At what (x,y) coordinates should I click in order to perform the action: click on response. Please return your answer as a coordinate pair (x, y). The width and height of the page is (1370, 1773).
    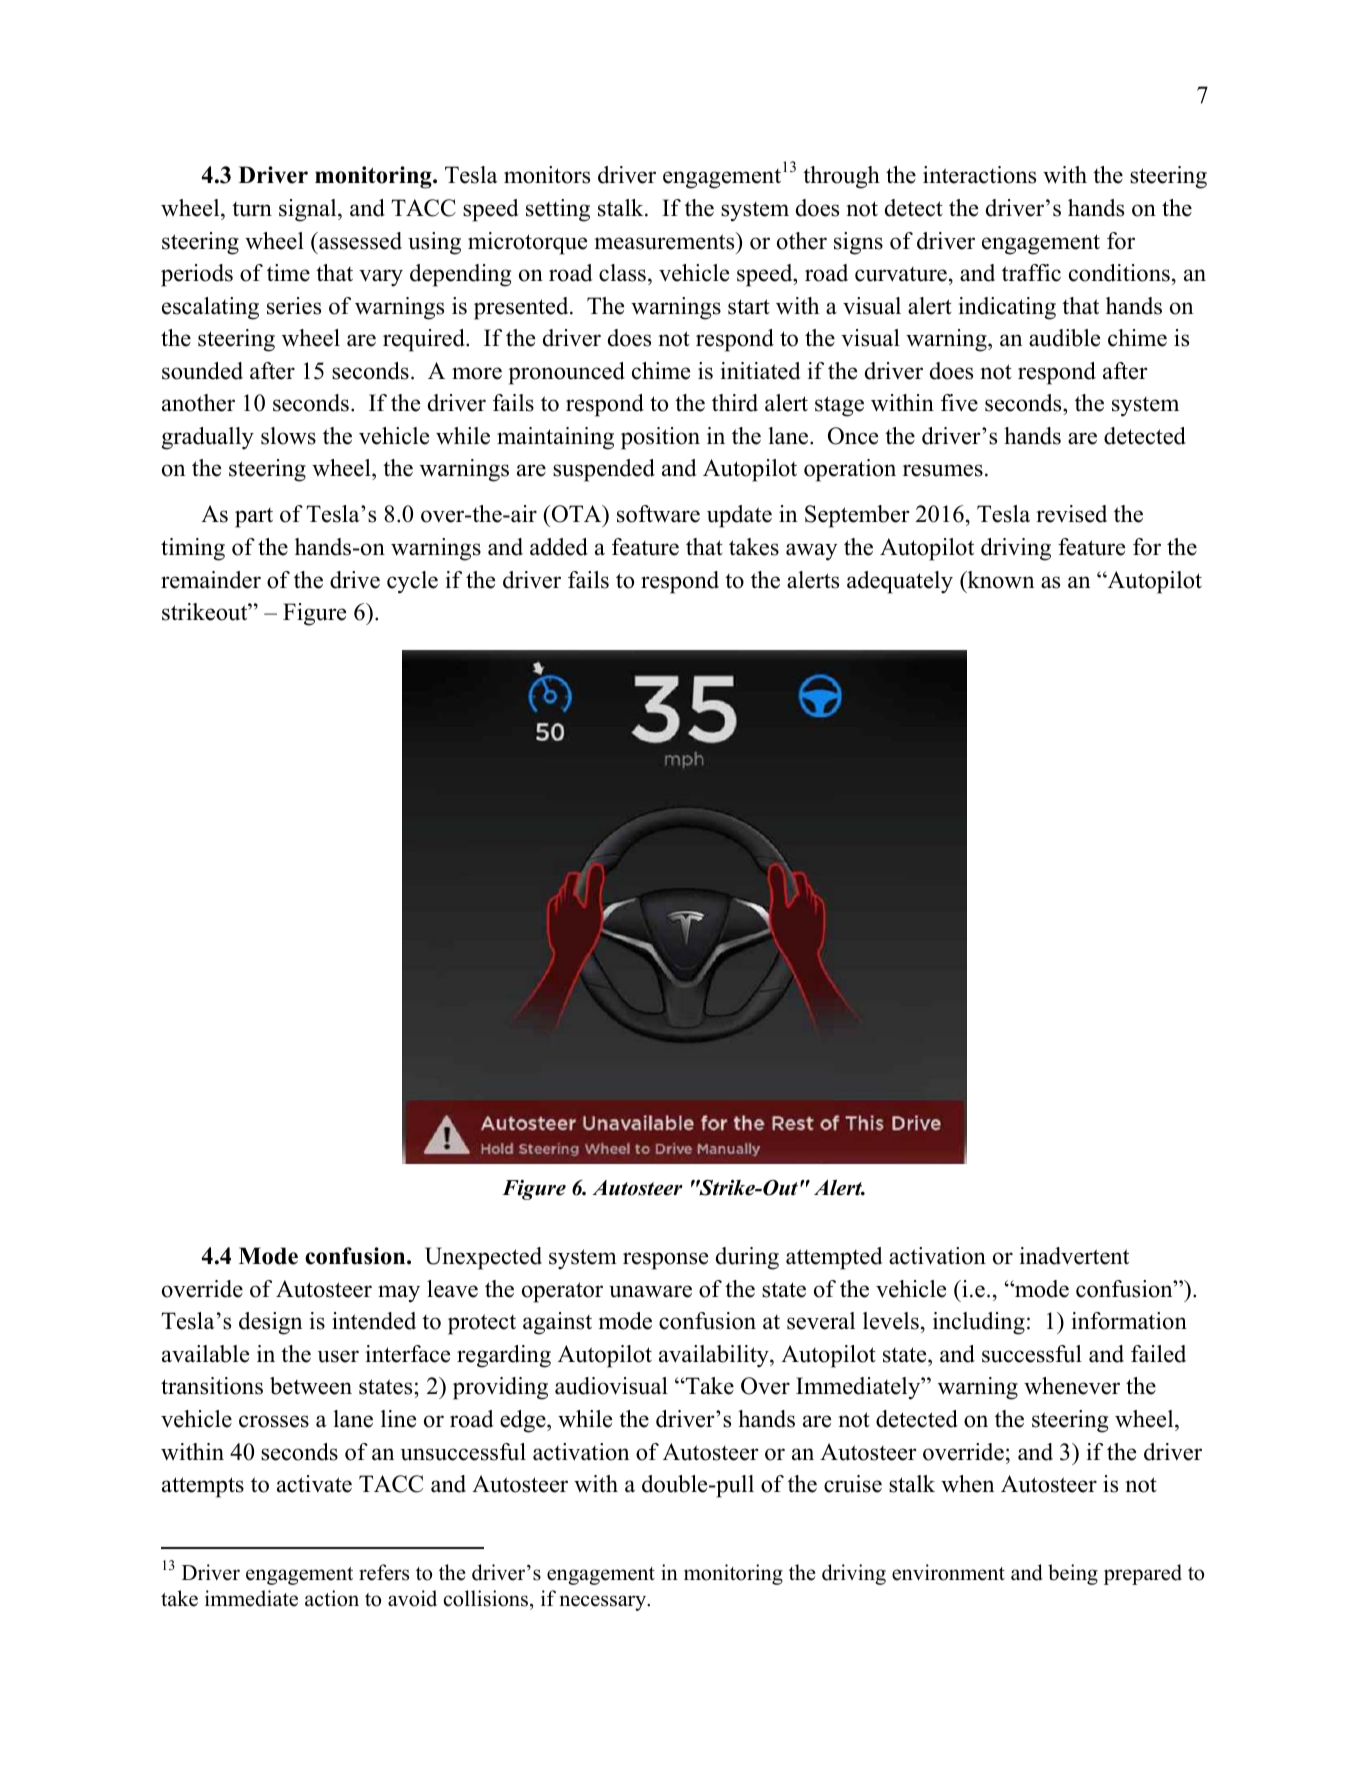
    Looking at the image, I should click on (665, 1261).
